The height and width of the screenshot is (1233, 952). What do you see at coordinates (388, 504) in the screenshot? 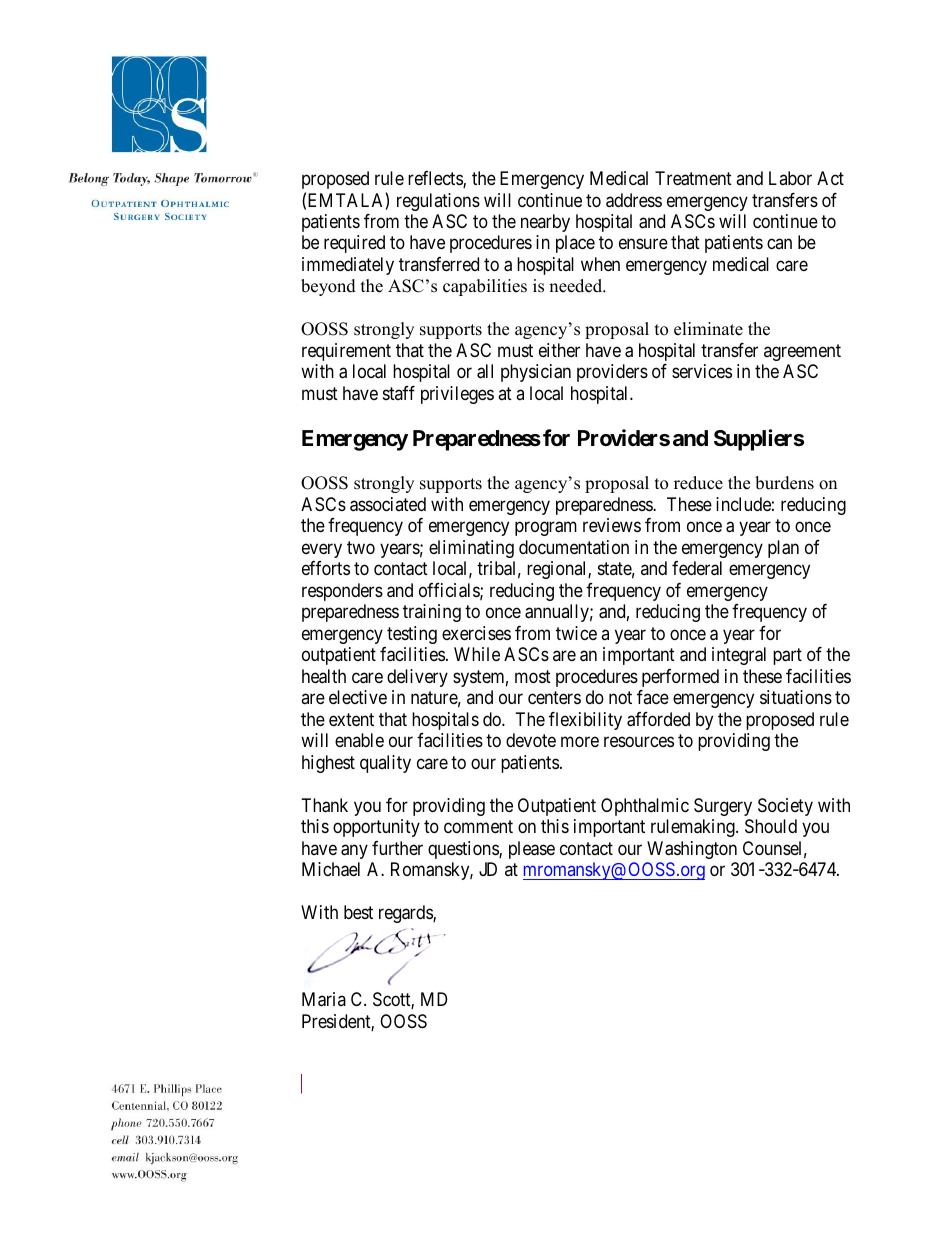
I see `associated` at bounding box center [388, 504].
